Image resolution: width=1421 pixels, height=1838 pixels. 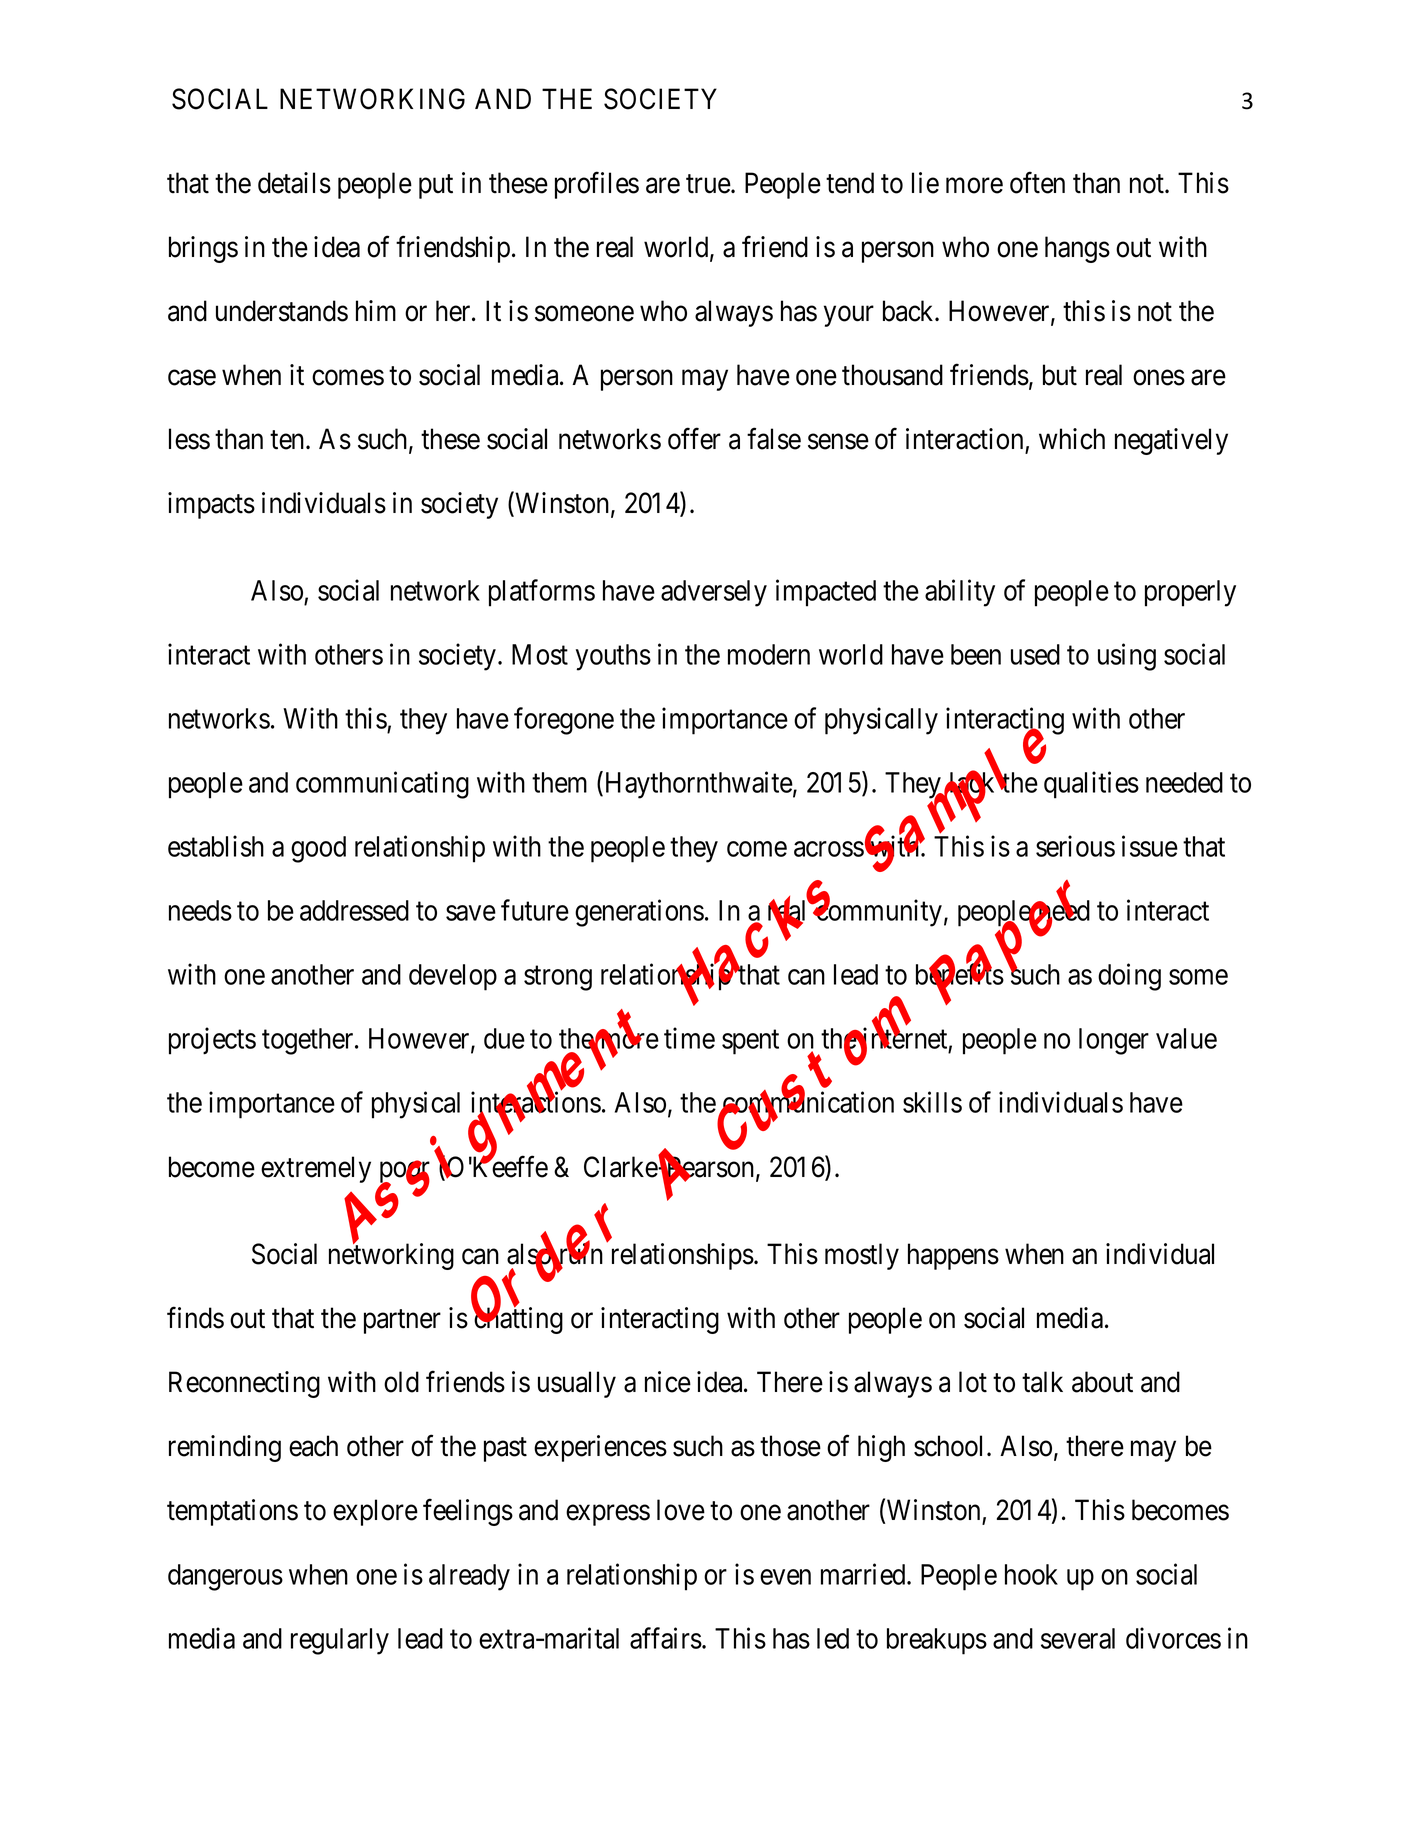 I want to click on nice, so click(x=668, y=1382).
